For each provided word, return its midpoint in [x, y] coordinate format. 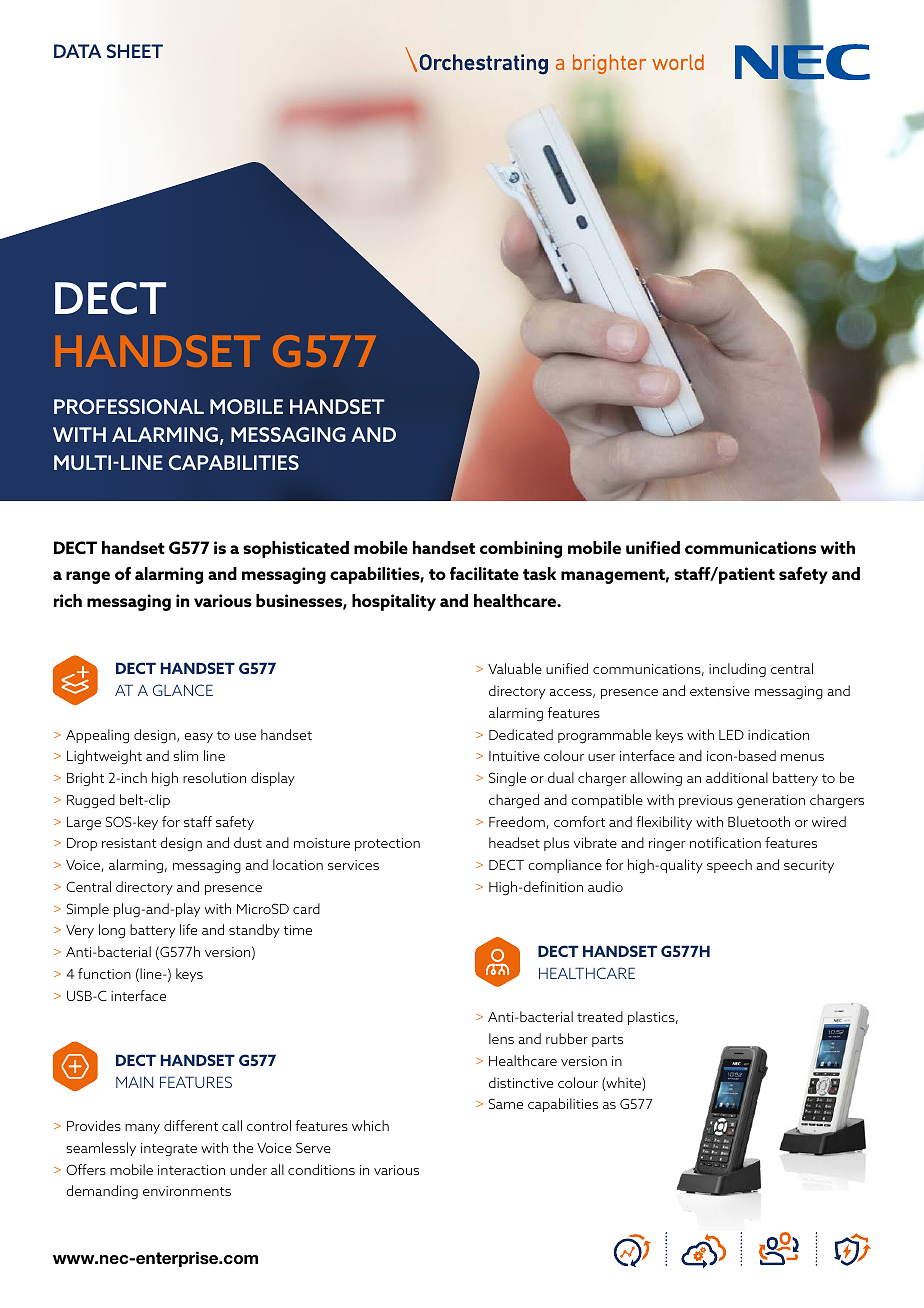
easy [198, 738]
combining [521, 549]
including [737, 670]
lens [501, 1038]
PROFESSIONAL [129, 406]
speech [729, 866]
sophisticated [296, 549]
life [188, 929]
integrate [169, 1149]
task [540, 573]
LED [731, 735]
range [88, 577]
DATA [77, 51]
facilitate [484, 573]
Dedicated [521, 734]
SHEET [135, 51]
